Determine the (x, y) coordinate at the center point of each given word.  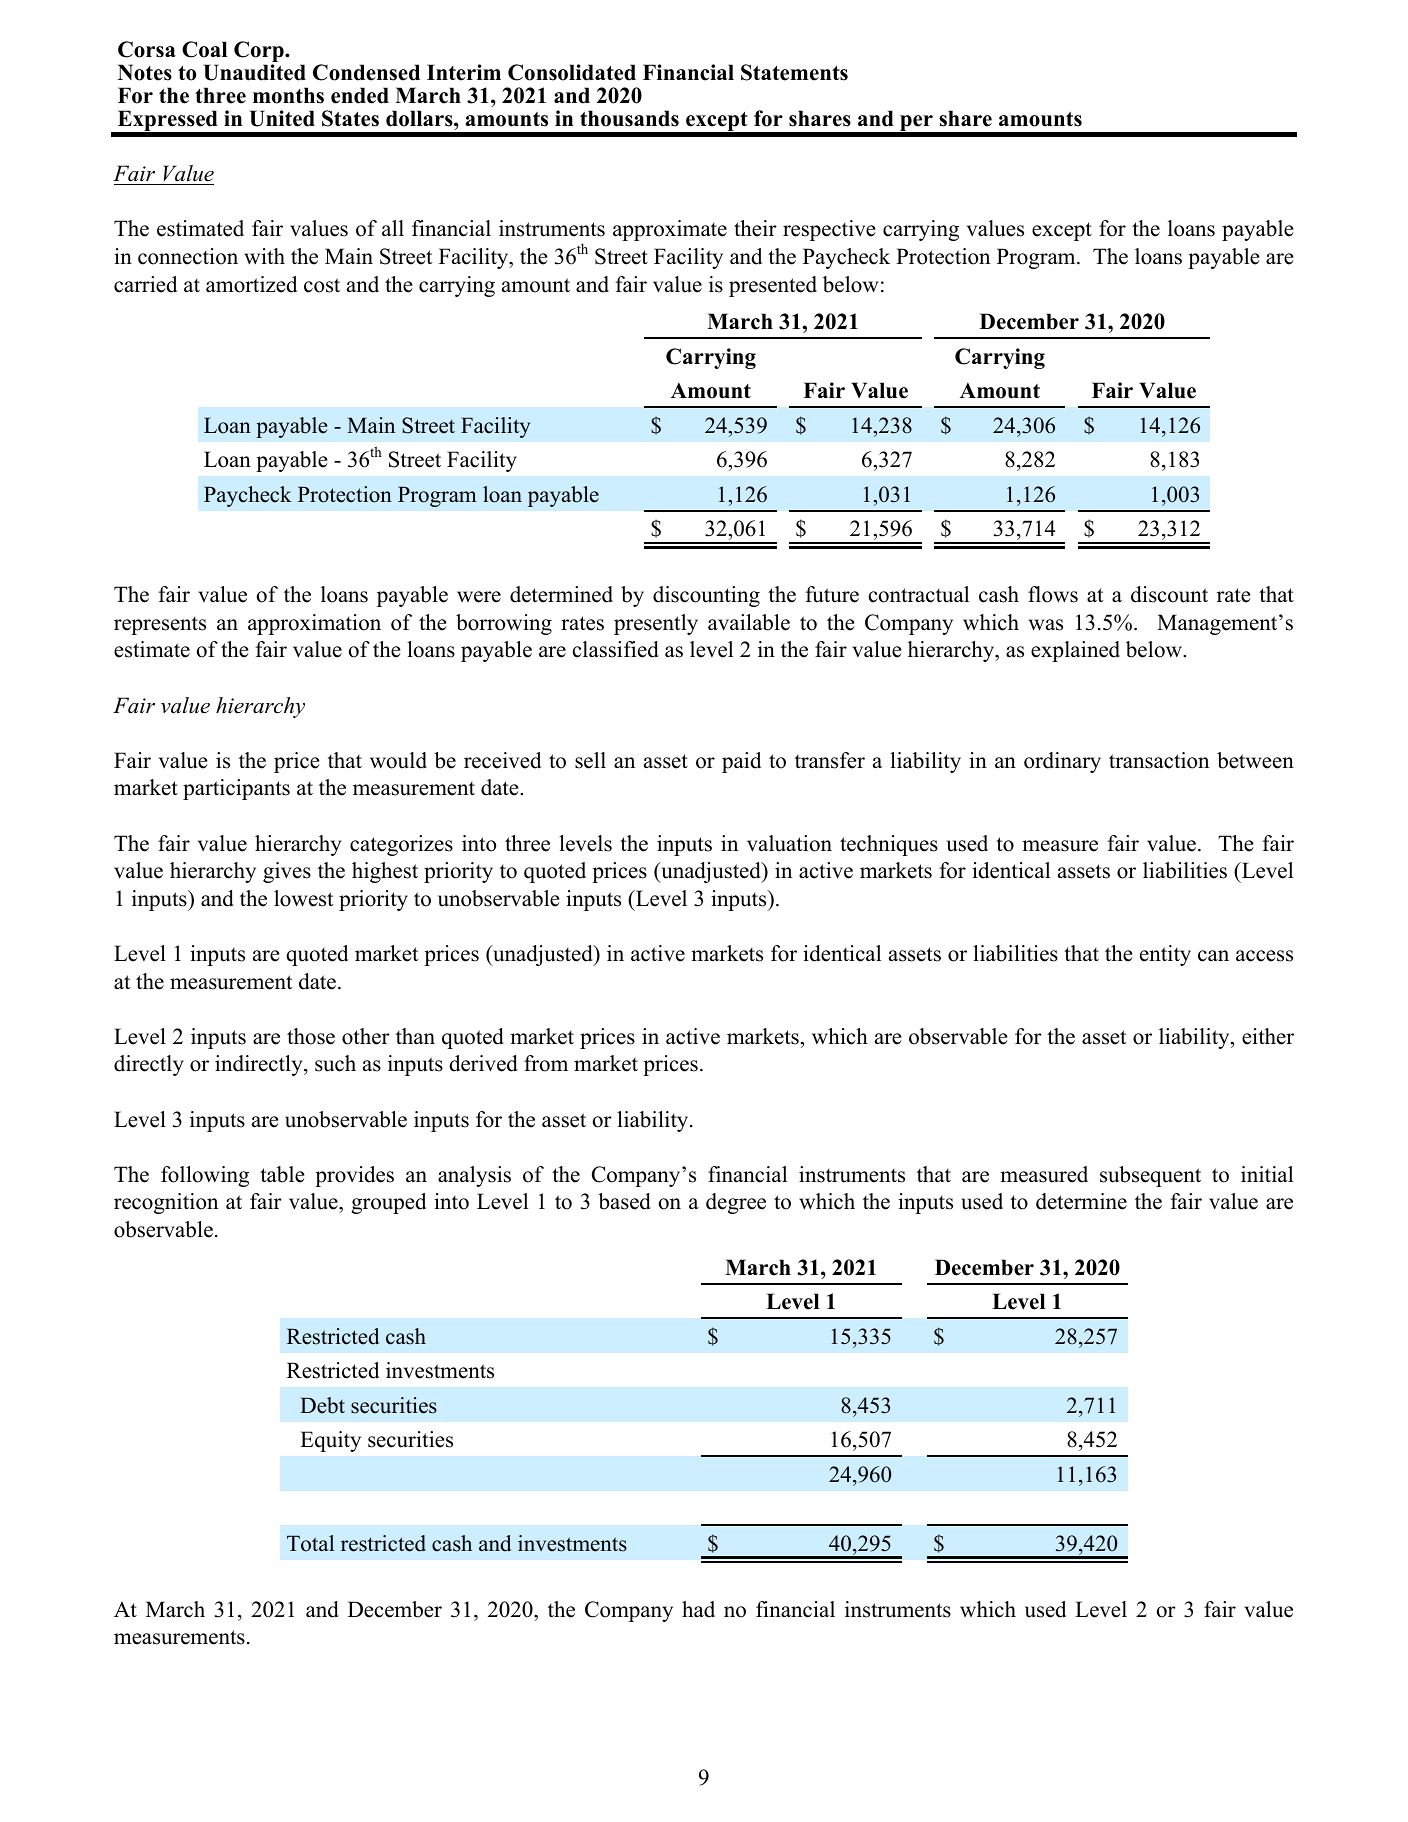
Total (310, 1543)
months (288, 95)
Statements (794, 72)
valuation (789, 843)
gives (287, 872)
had (698, 1609)
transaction (1159, 760)
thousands (629, 118)
